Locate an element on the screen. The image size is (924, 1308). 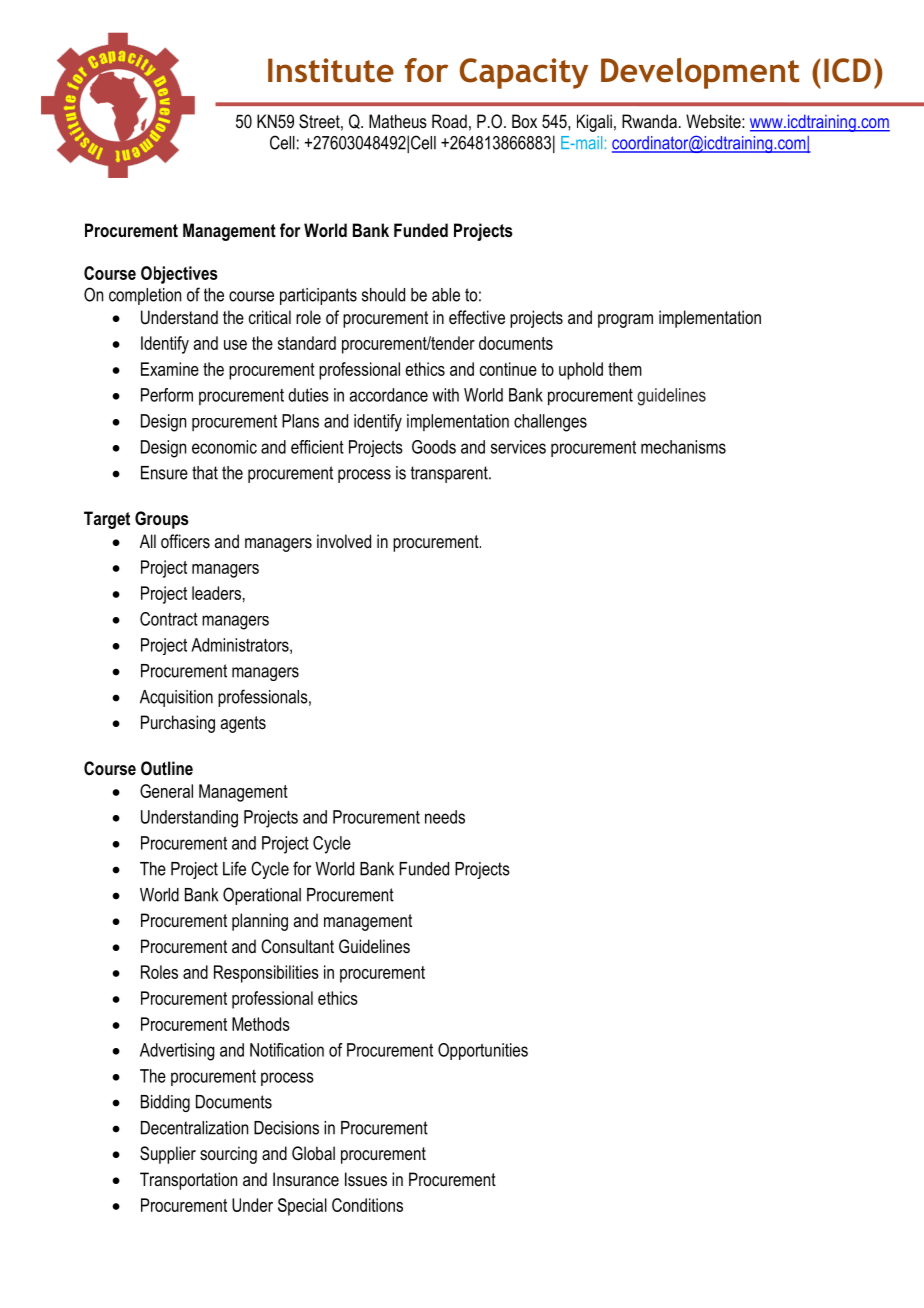
Transportation is located at coordinates (188, 1181).
